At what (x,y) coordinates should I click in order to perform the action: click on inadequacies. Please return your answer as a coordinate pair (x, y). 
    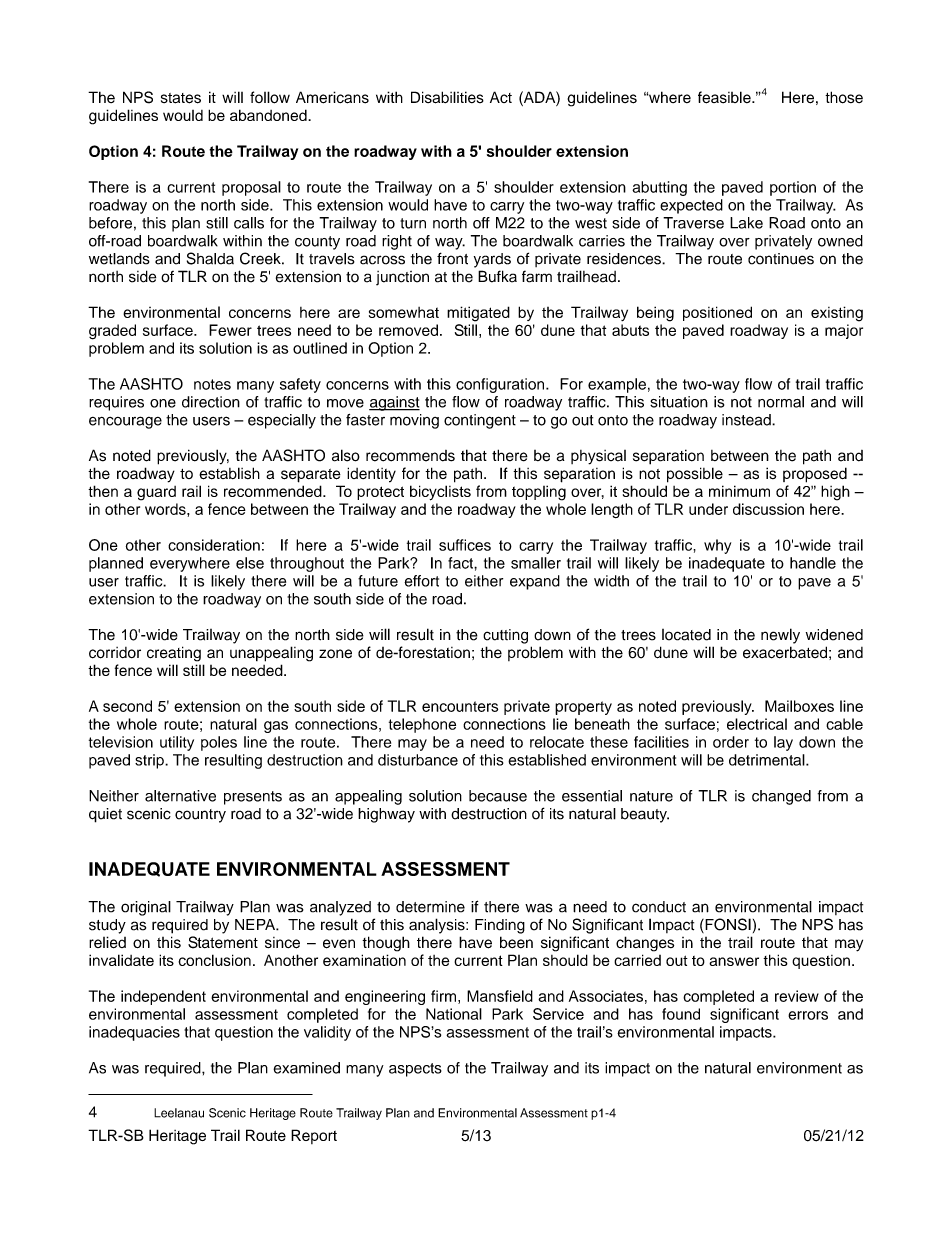
    Looking at the image, I should click on (134, 1033).
